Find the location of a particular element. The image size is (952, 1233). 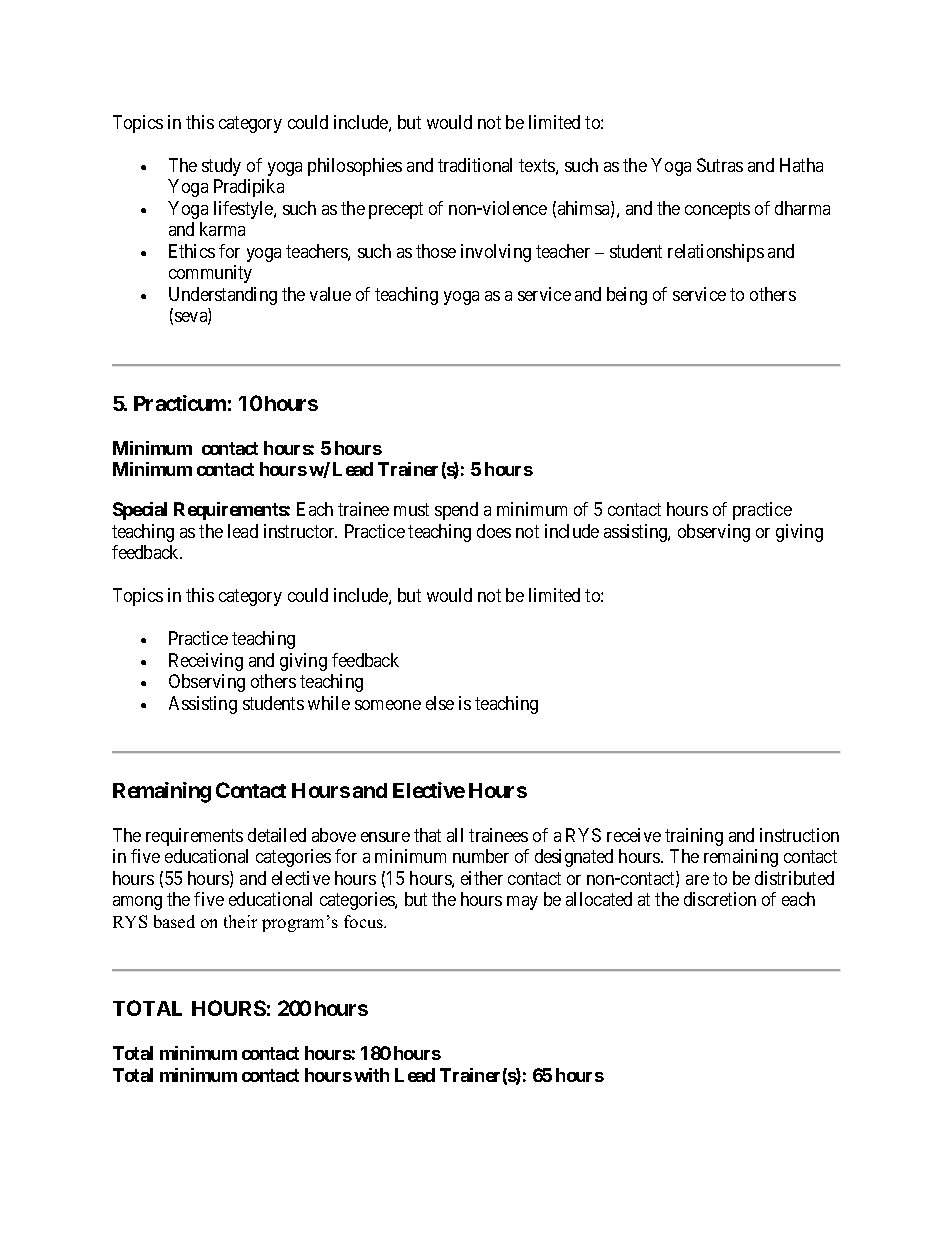

does is located at coordinates (494, 531).
